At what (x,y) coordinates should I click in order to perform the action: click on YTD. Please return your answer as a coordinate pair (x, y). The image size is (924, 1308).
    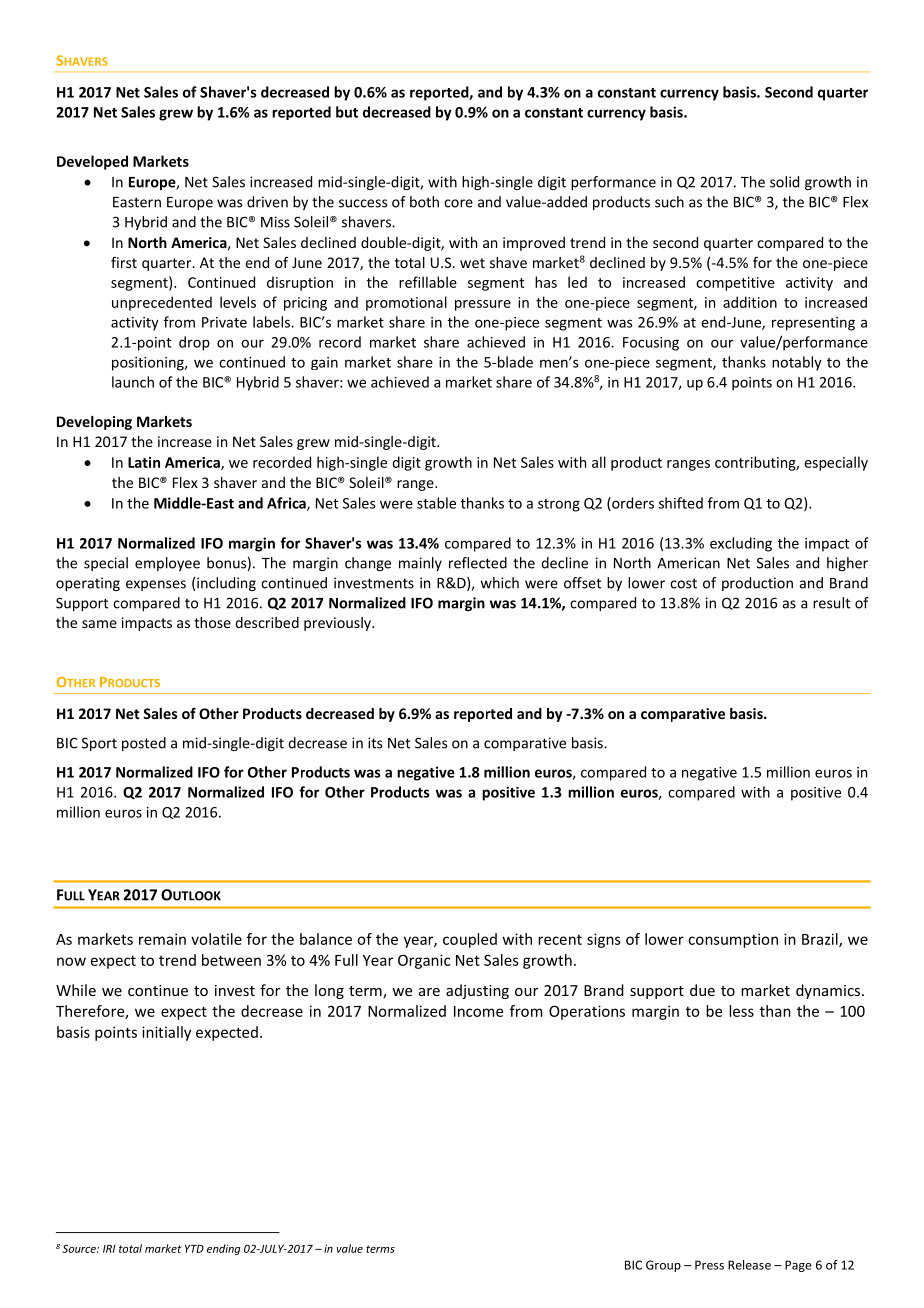
    Looking at the image, I should click on (194, 1249).
